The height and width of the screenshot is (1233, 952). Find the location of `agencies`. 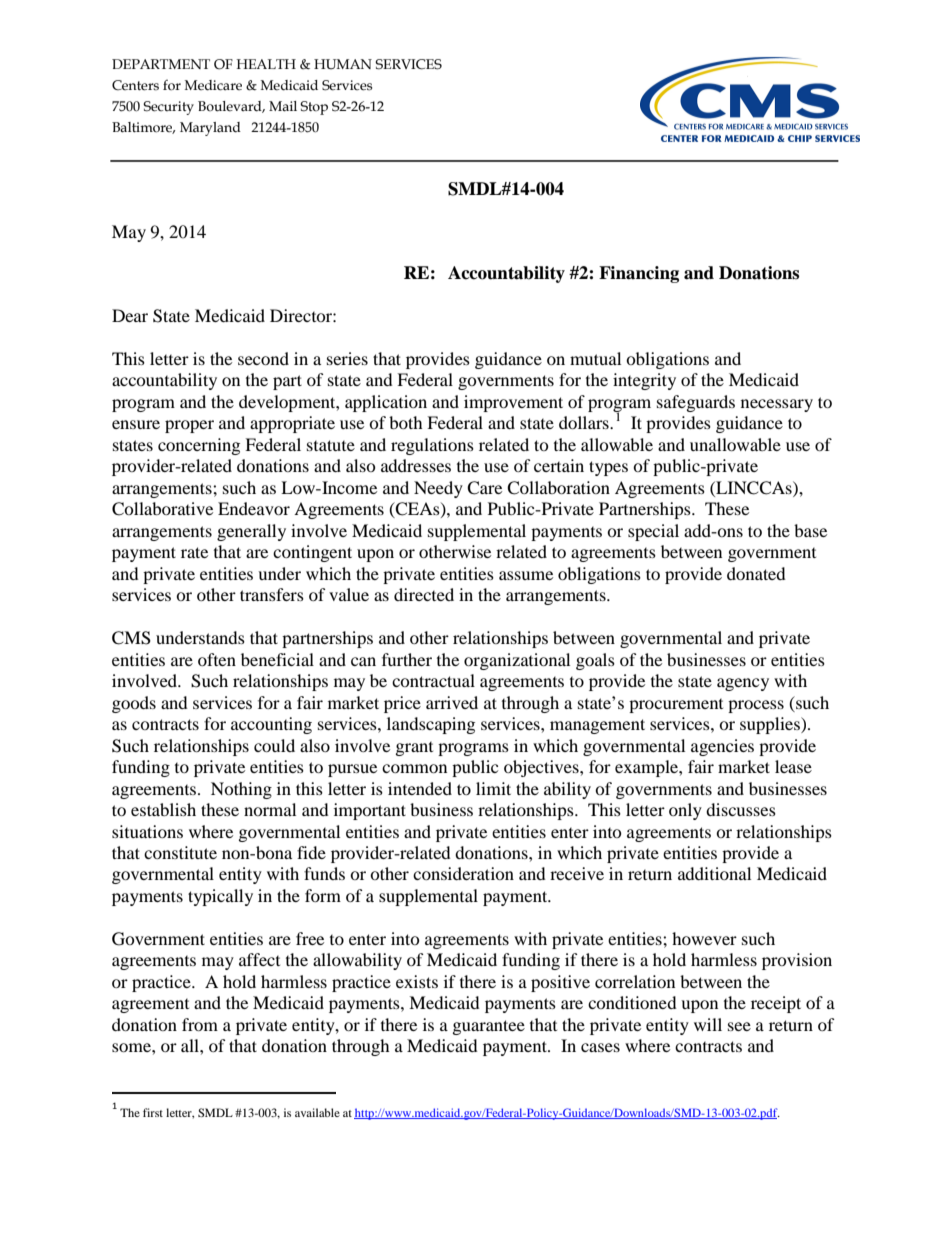

agencies is located at coordinates (722, 747).
